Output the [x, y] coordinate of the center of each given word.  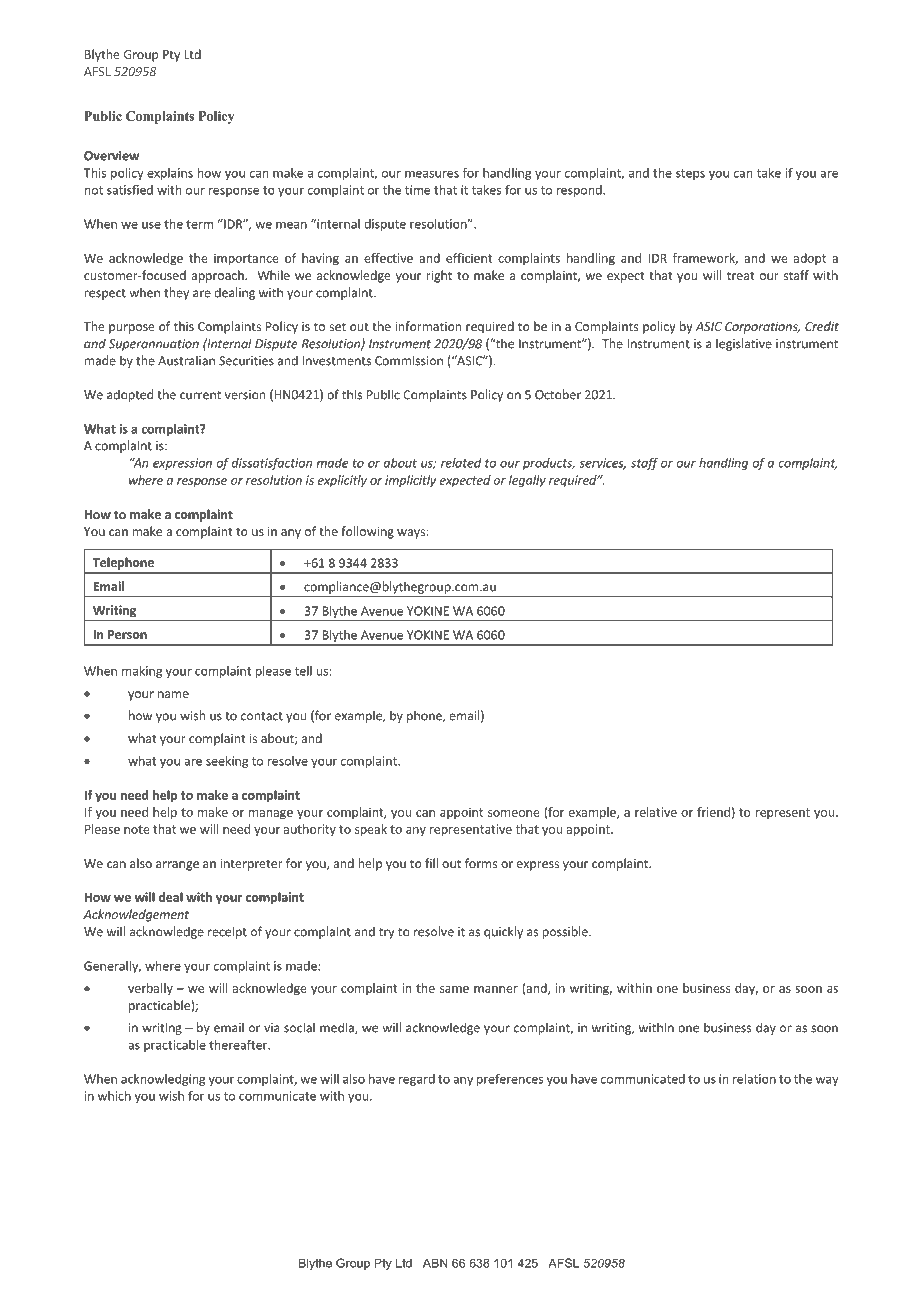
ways [411, 534]
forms [481, 863]
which [114, 1096]
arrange [177, 866]
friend [713, 812]
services [603, 464]
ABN [435, 1263]
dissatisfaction [272, 464]
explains [170, 174]
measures [432, 174]
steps [690, 174]
